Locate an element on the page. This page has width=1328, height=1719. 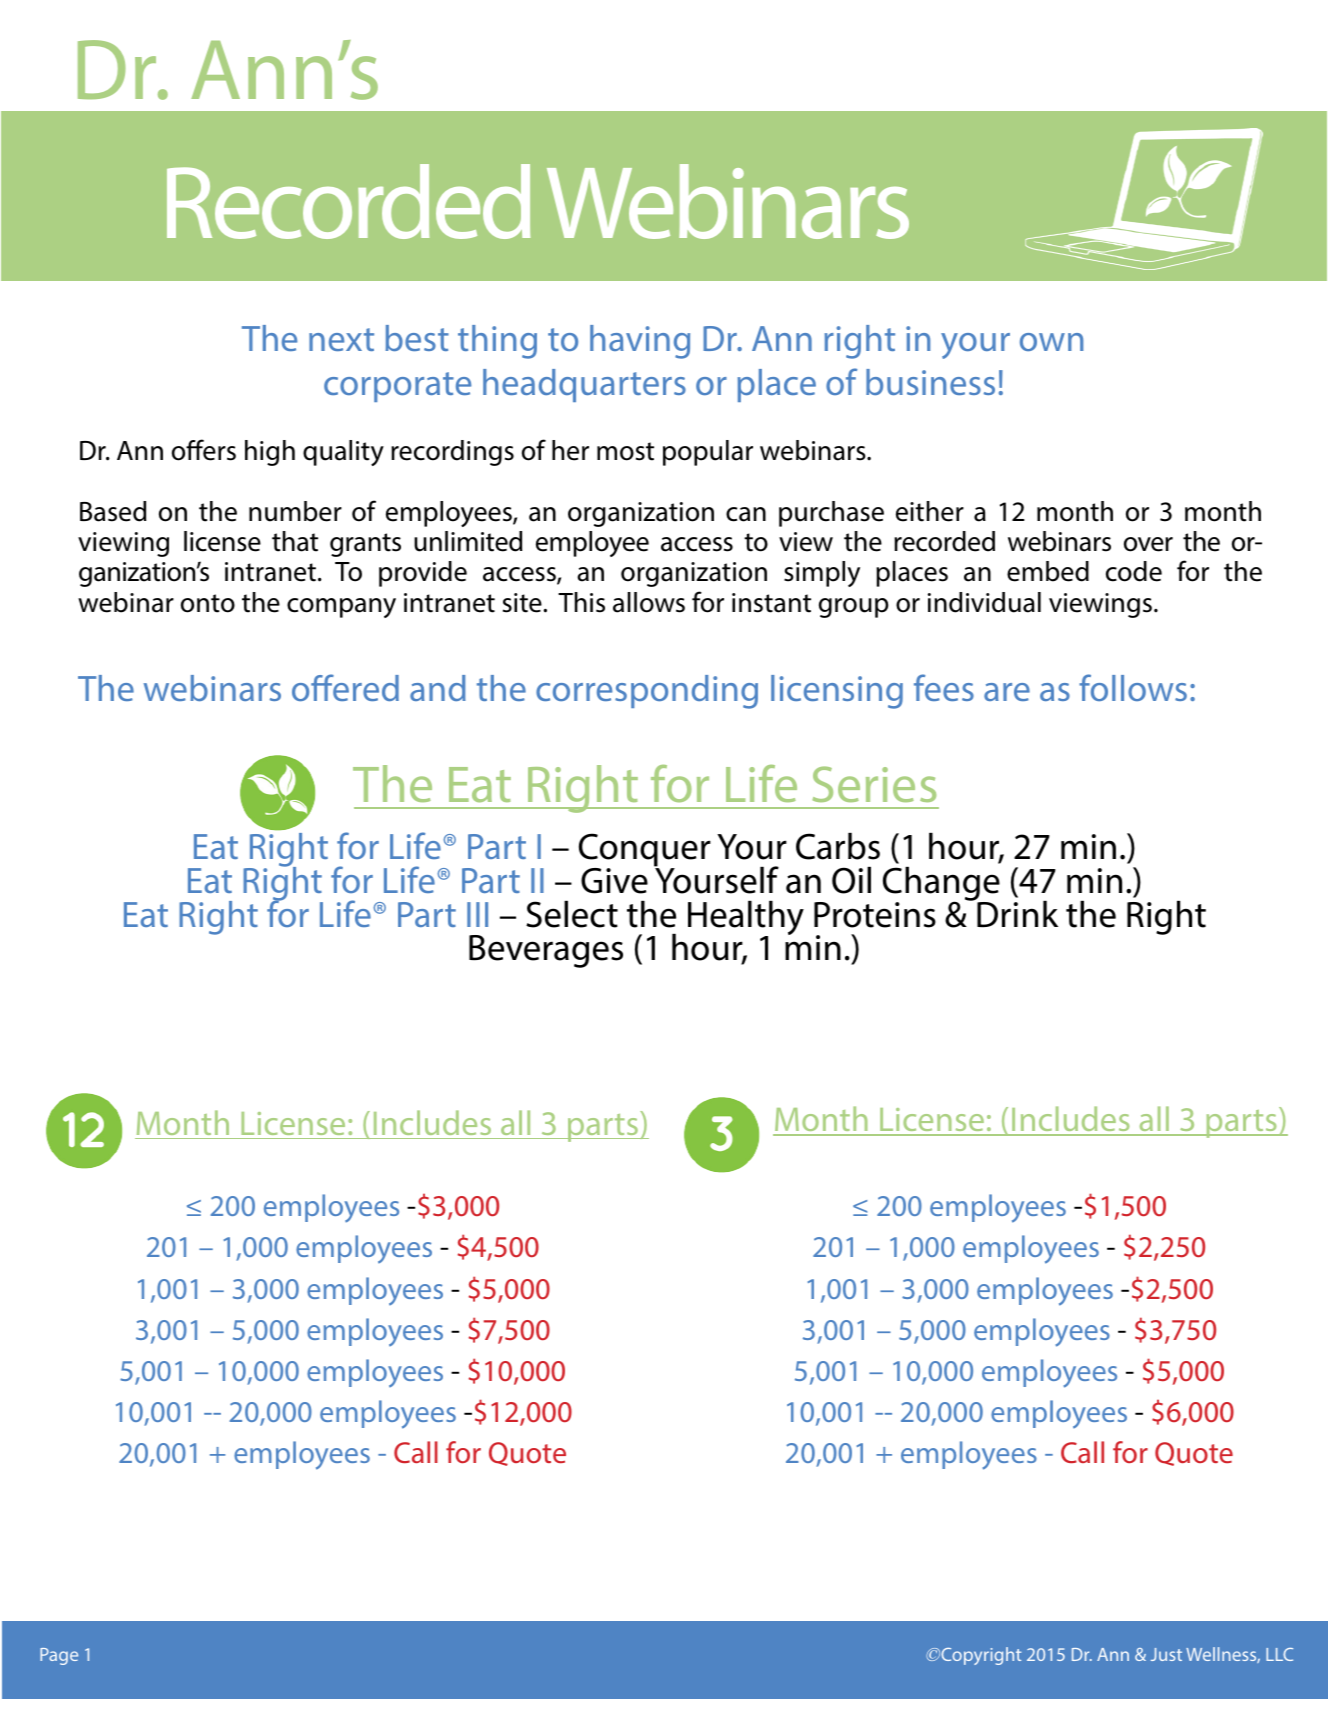
having is located at coordinates (640, 342).
